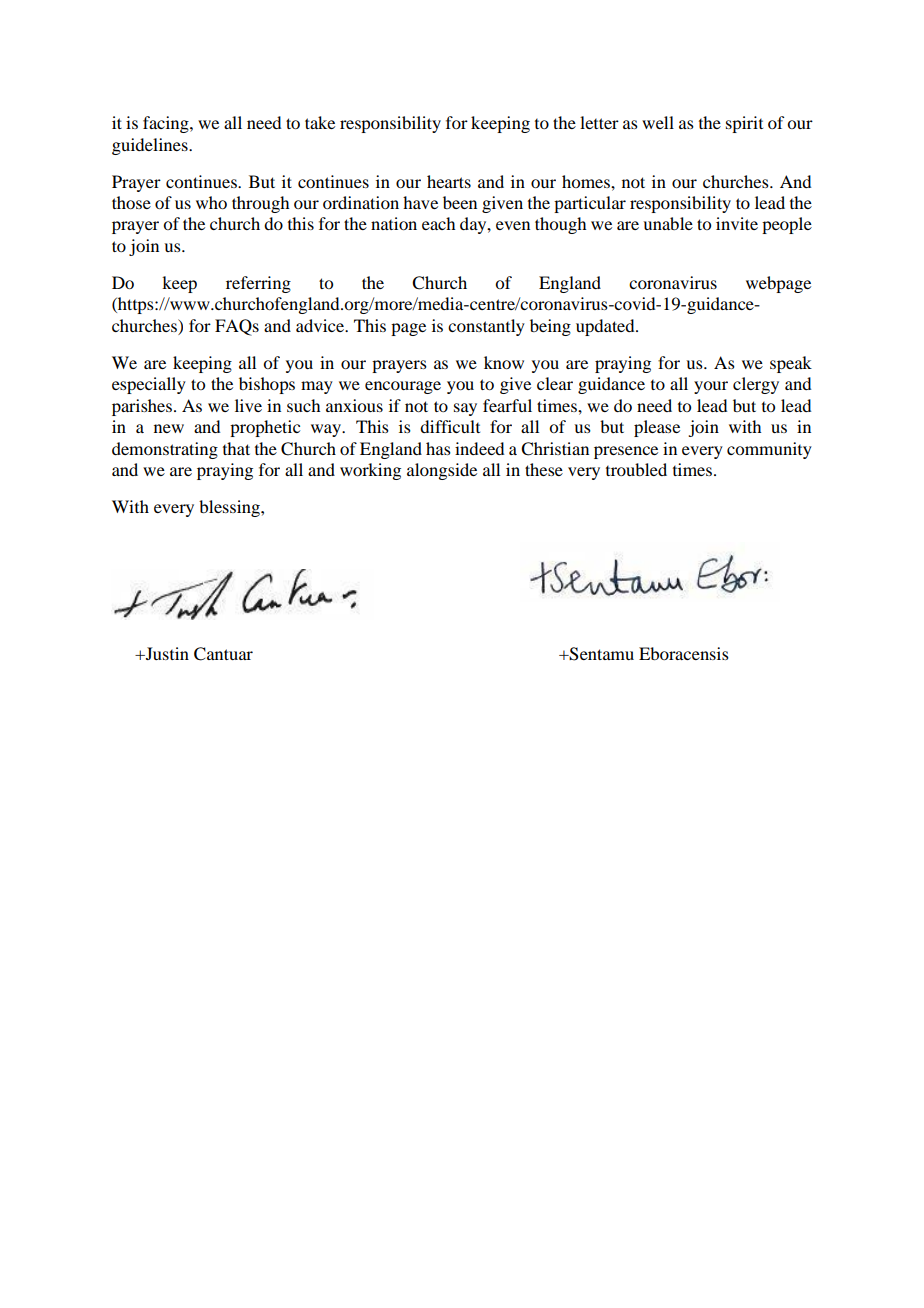 This screenshot has width=924, height=1308. What do you see at coordinates (167, 124) in the screenshot?
I see `facing` at bounding box center [167, 124].
